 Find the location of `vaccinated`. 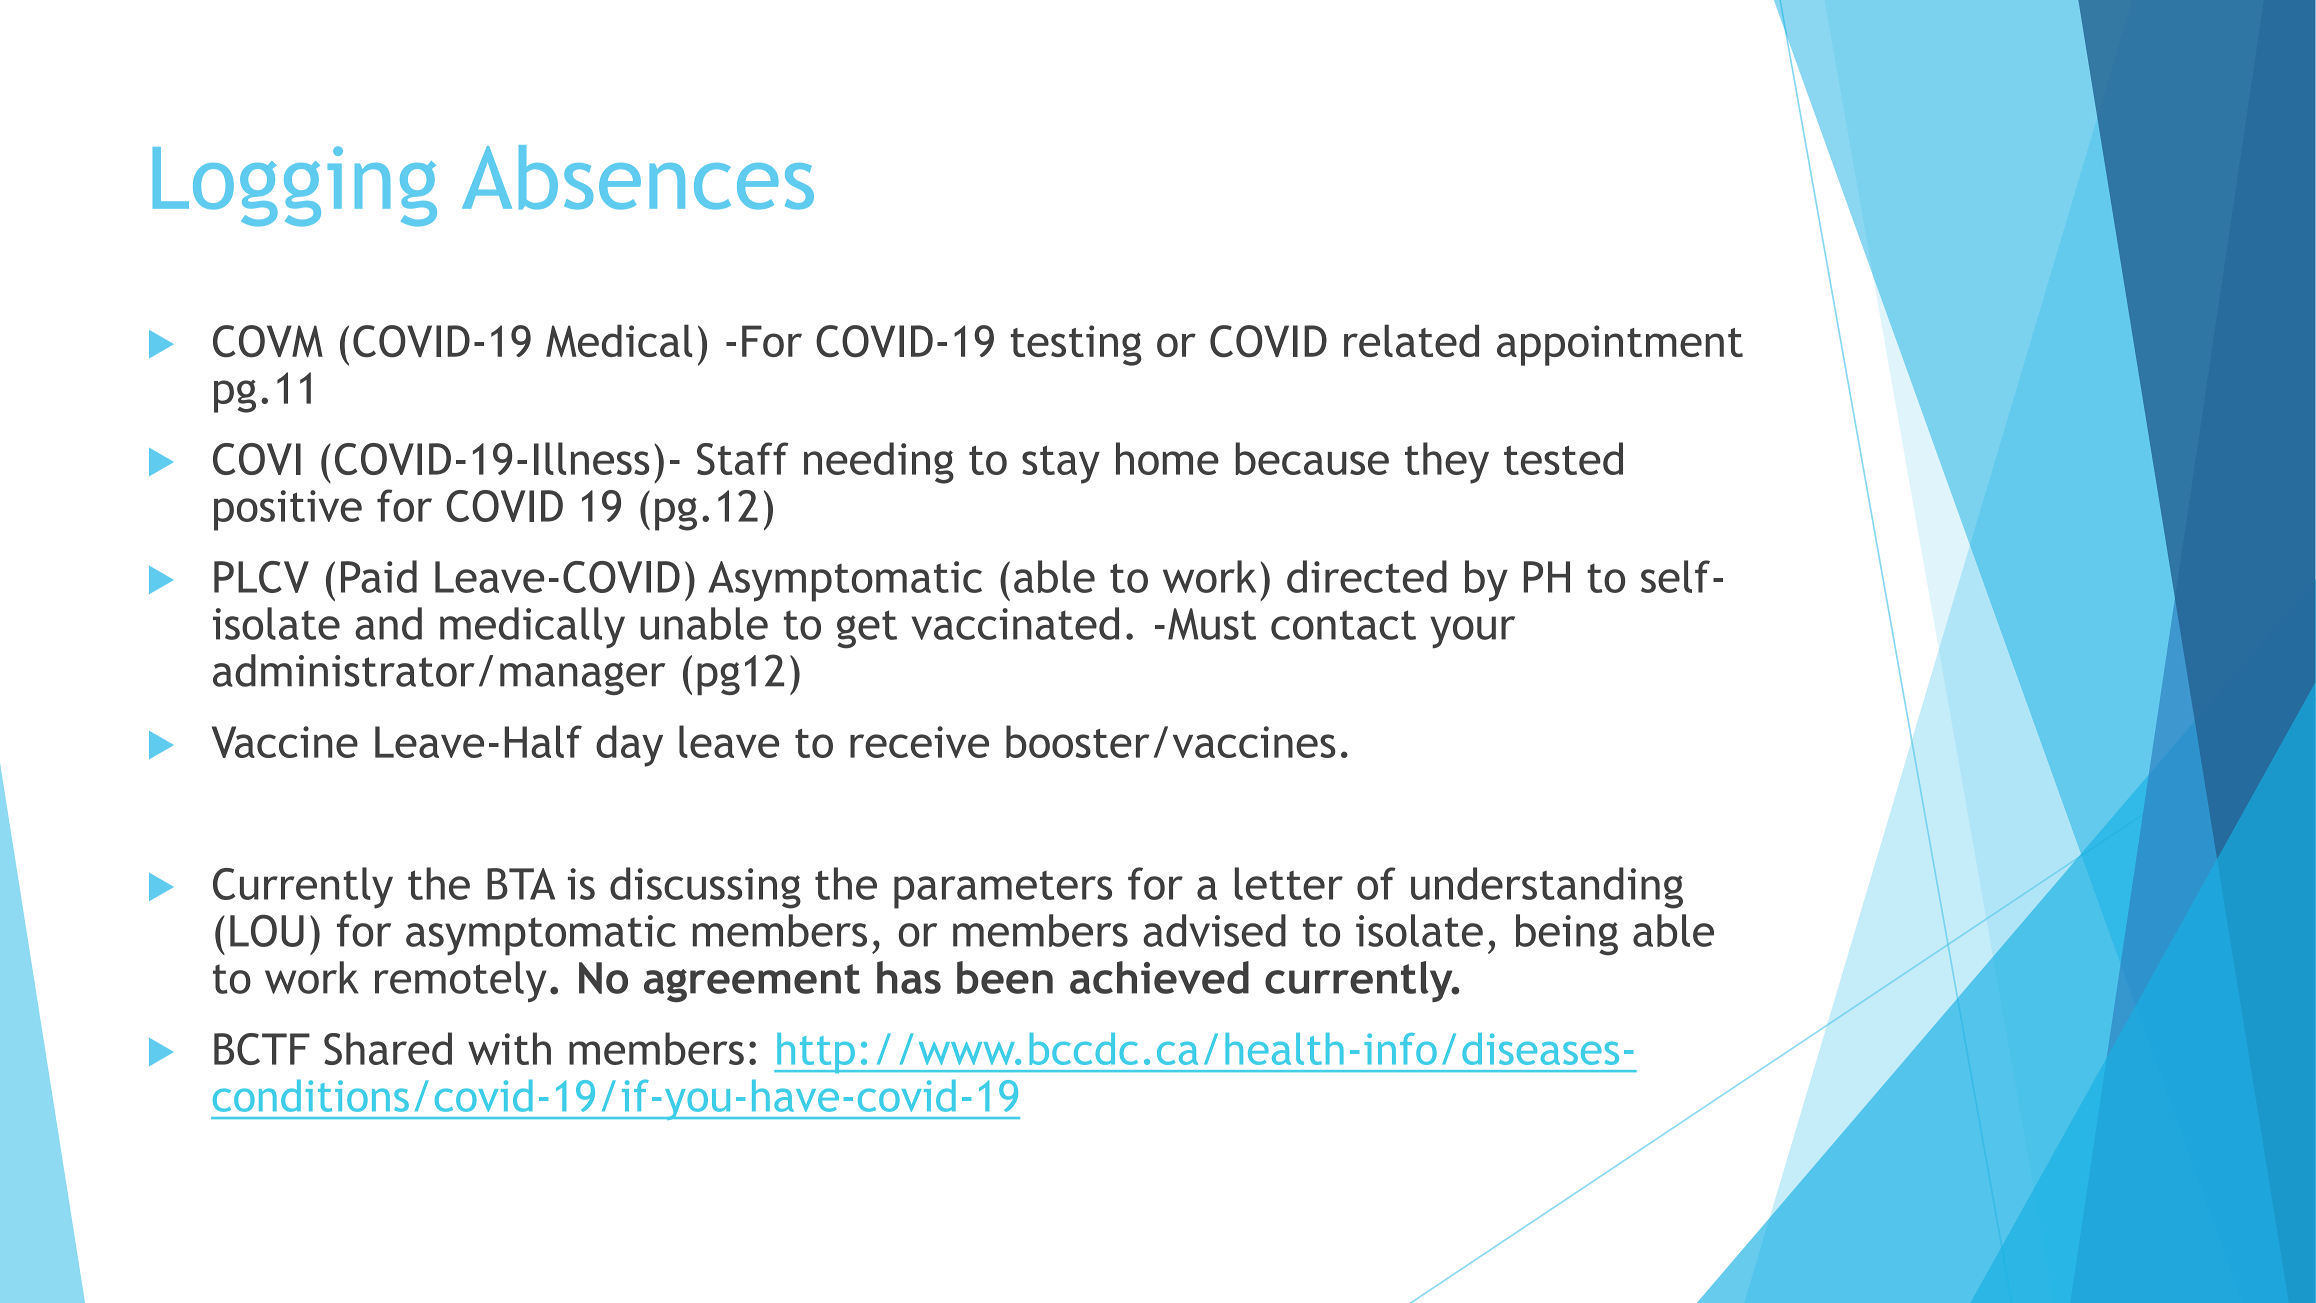

vaccinated is located at coordinates (1015, 623).
